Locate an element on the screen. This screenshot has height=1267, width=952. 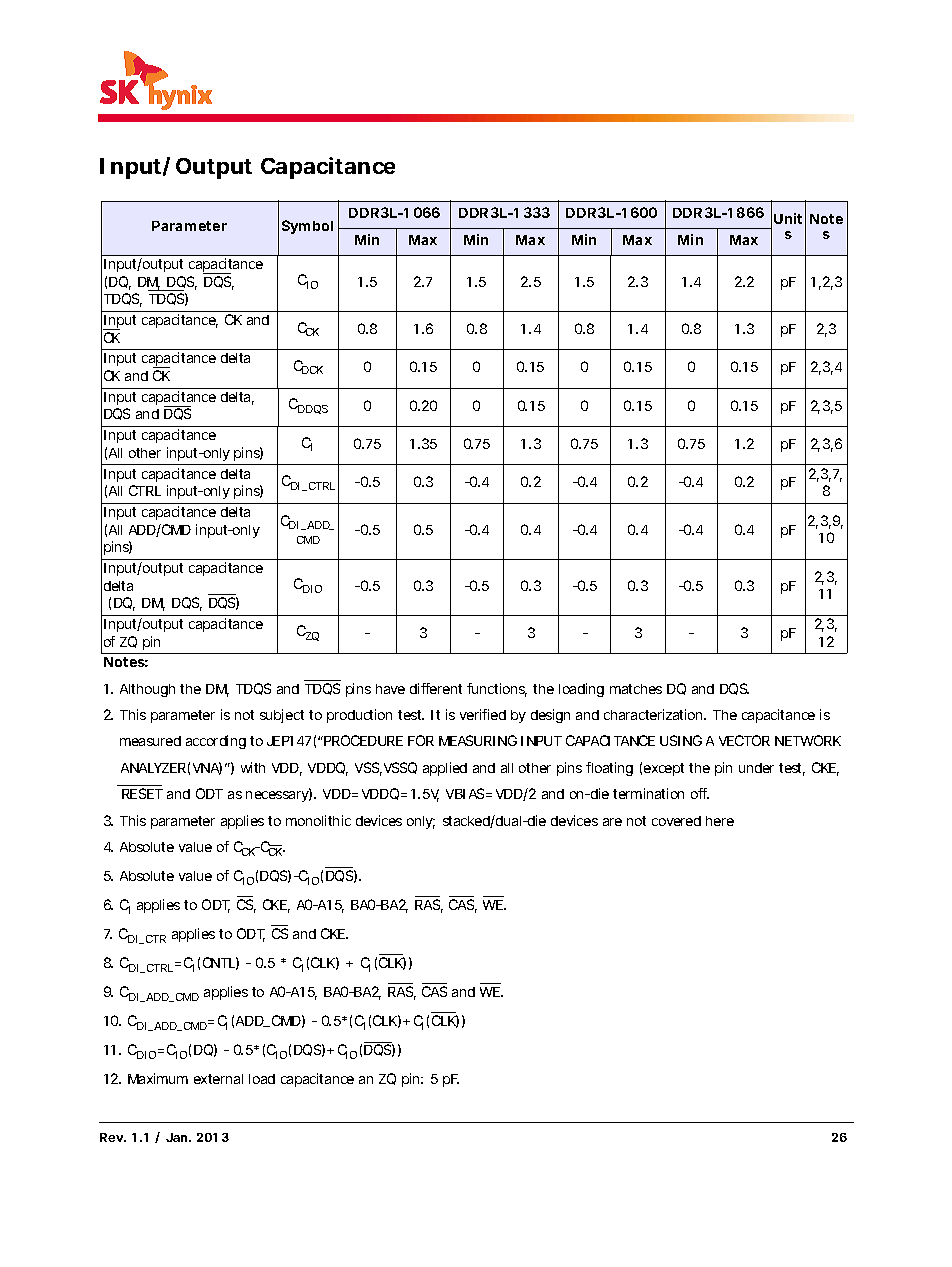
Although is located at coordinates (147, 690).
